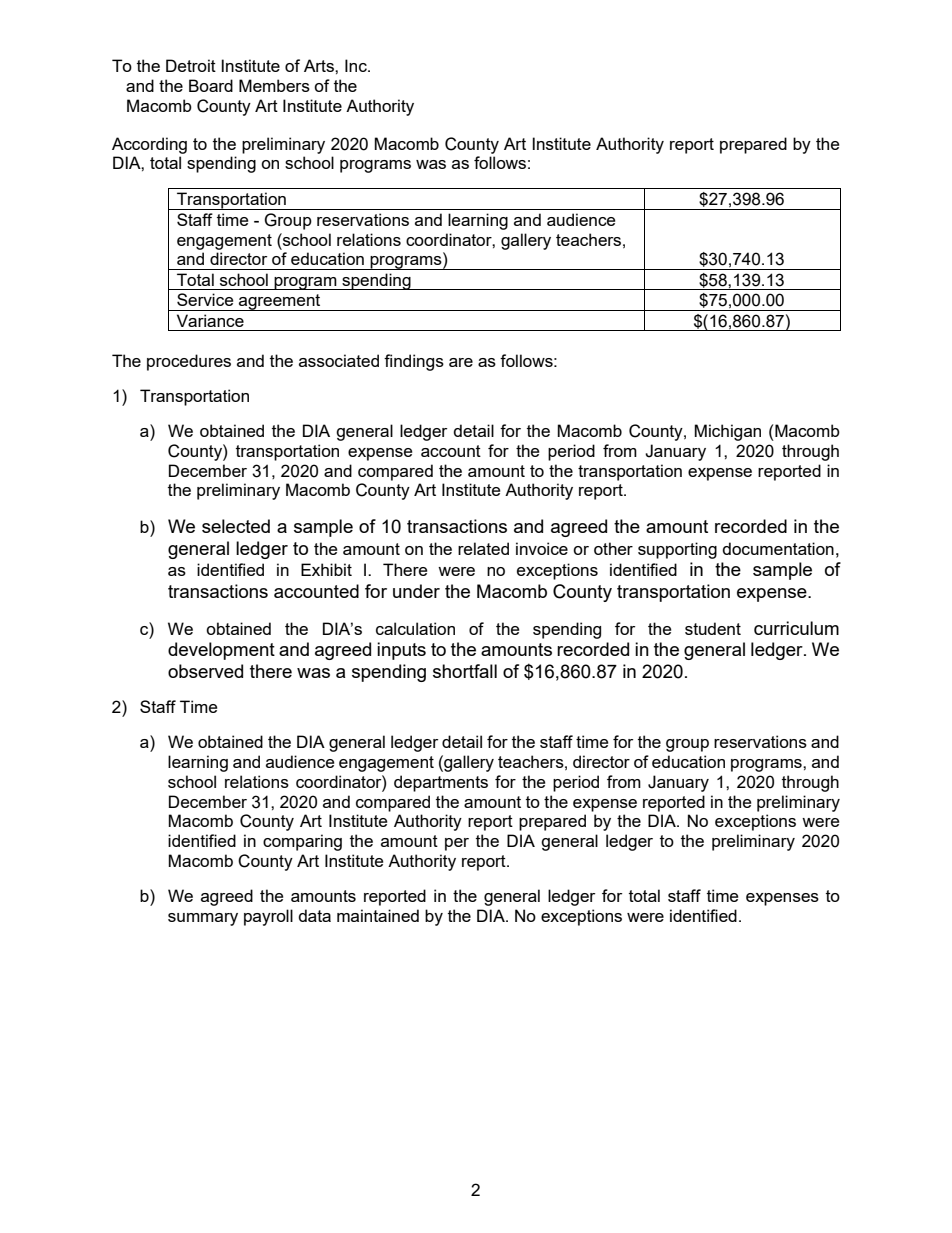 This screenshot has height=1233, width=952. What do you see at coordinates (320, 65) in the screenshot?
I see `Arts` at bounding box center [320, 65].
